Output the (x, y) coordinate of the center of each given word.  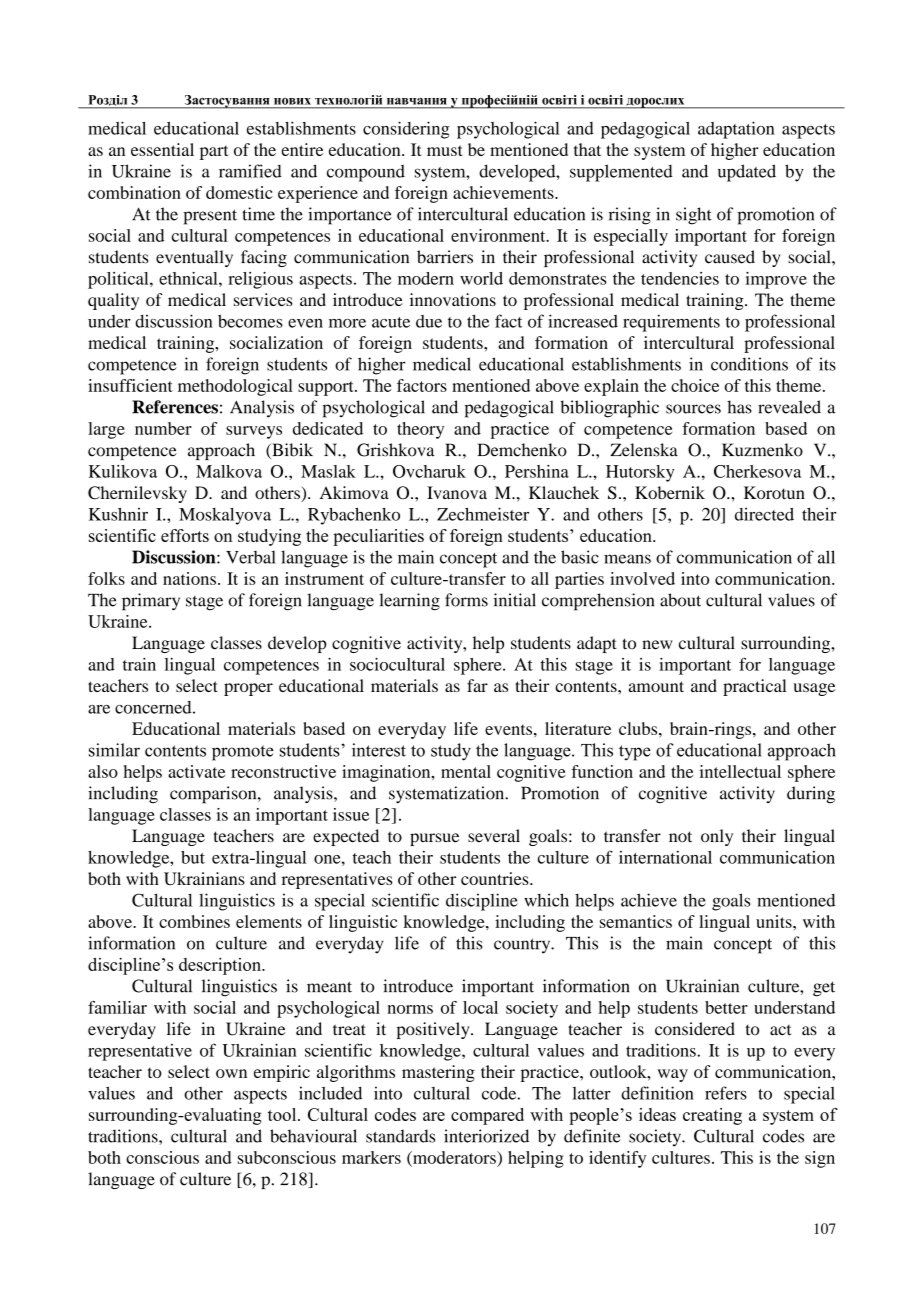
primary (151, 602)
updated (747, 173)
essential (162, 149)
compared (487, 1116)
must (445, 150)
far (477, 685)
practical (755, 687)
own (231, 1073)
